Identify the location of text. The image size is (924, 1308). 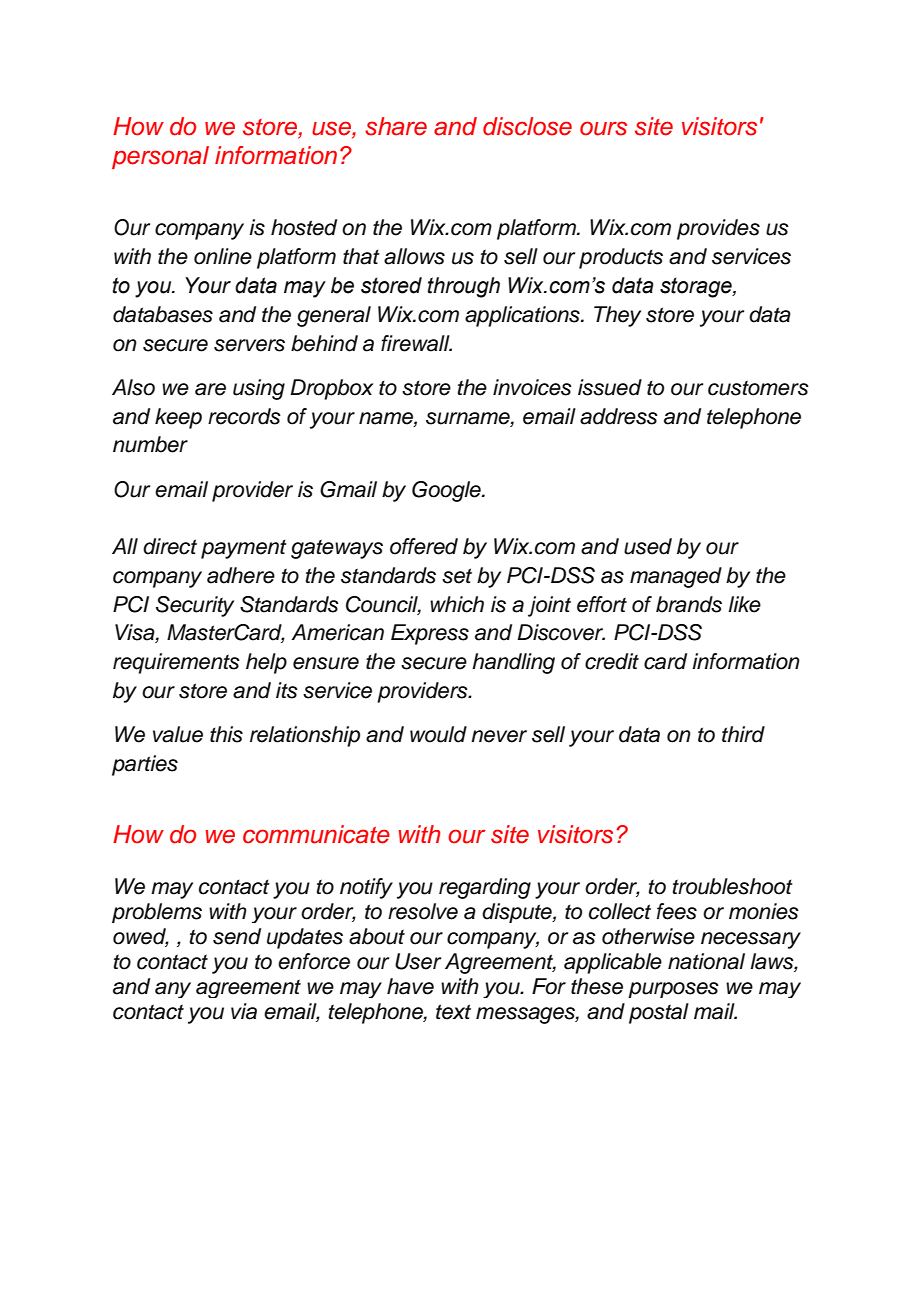
(453, 1012).
